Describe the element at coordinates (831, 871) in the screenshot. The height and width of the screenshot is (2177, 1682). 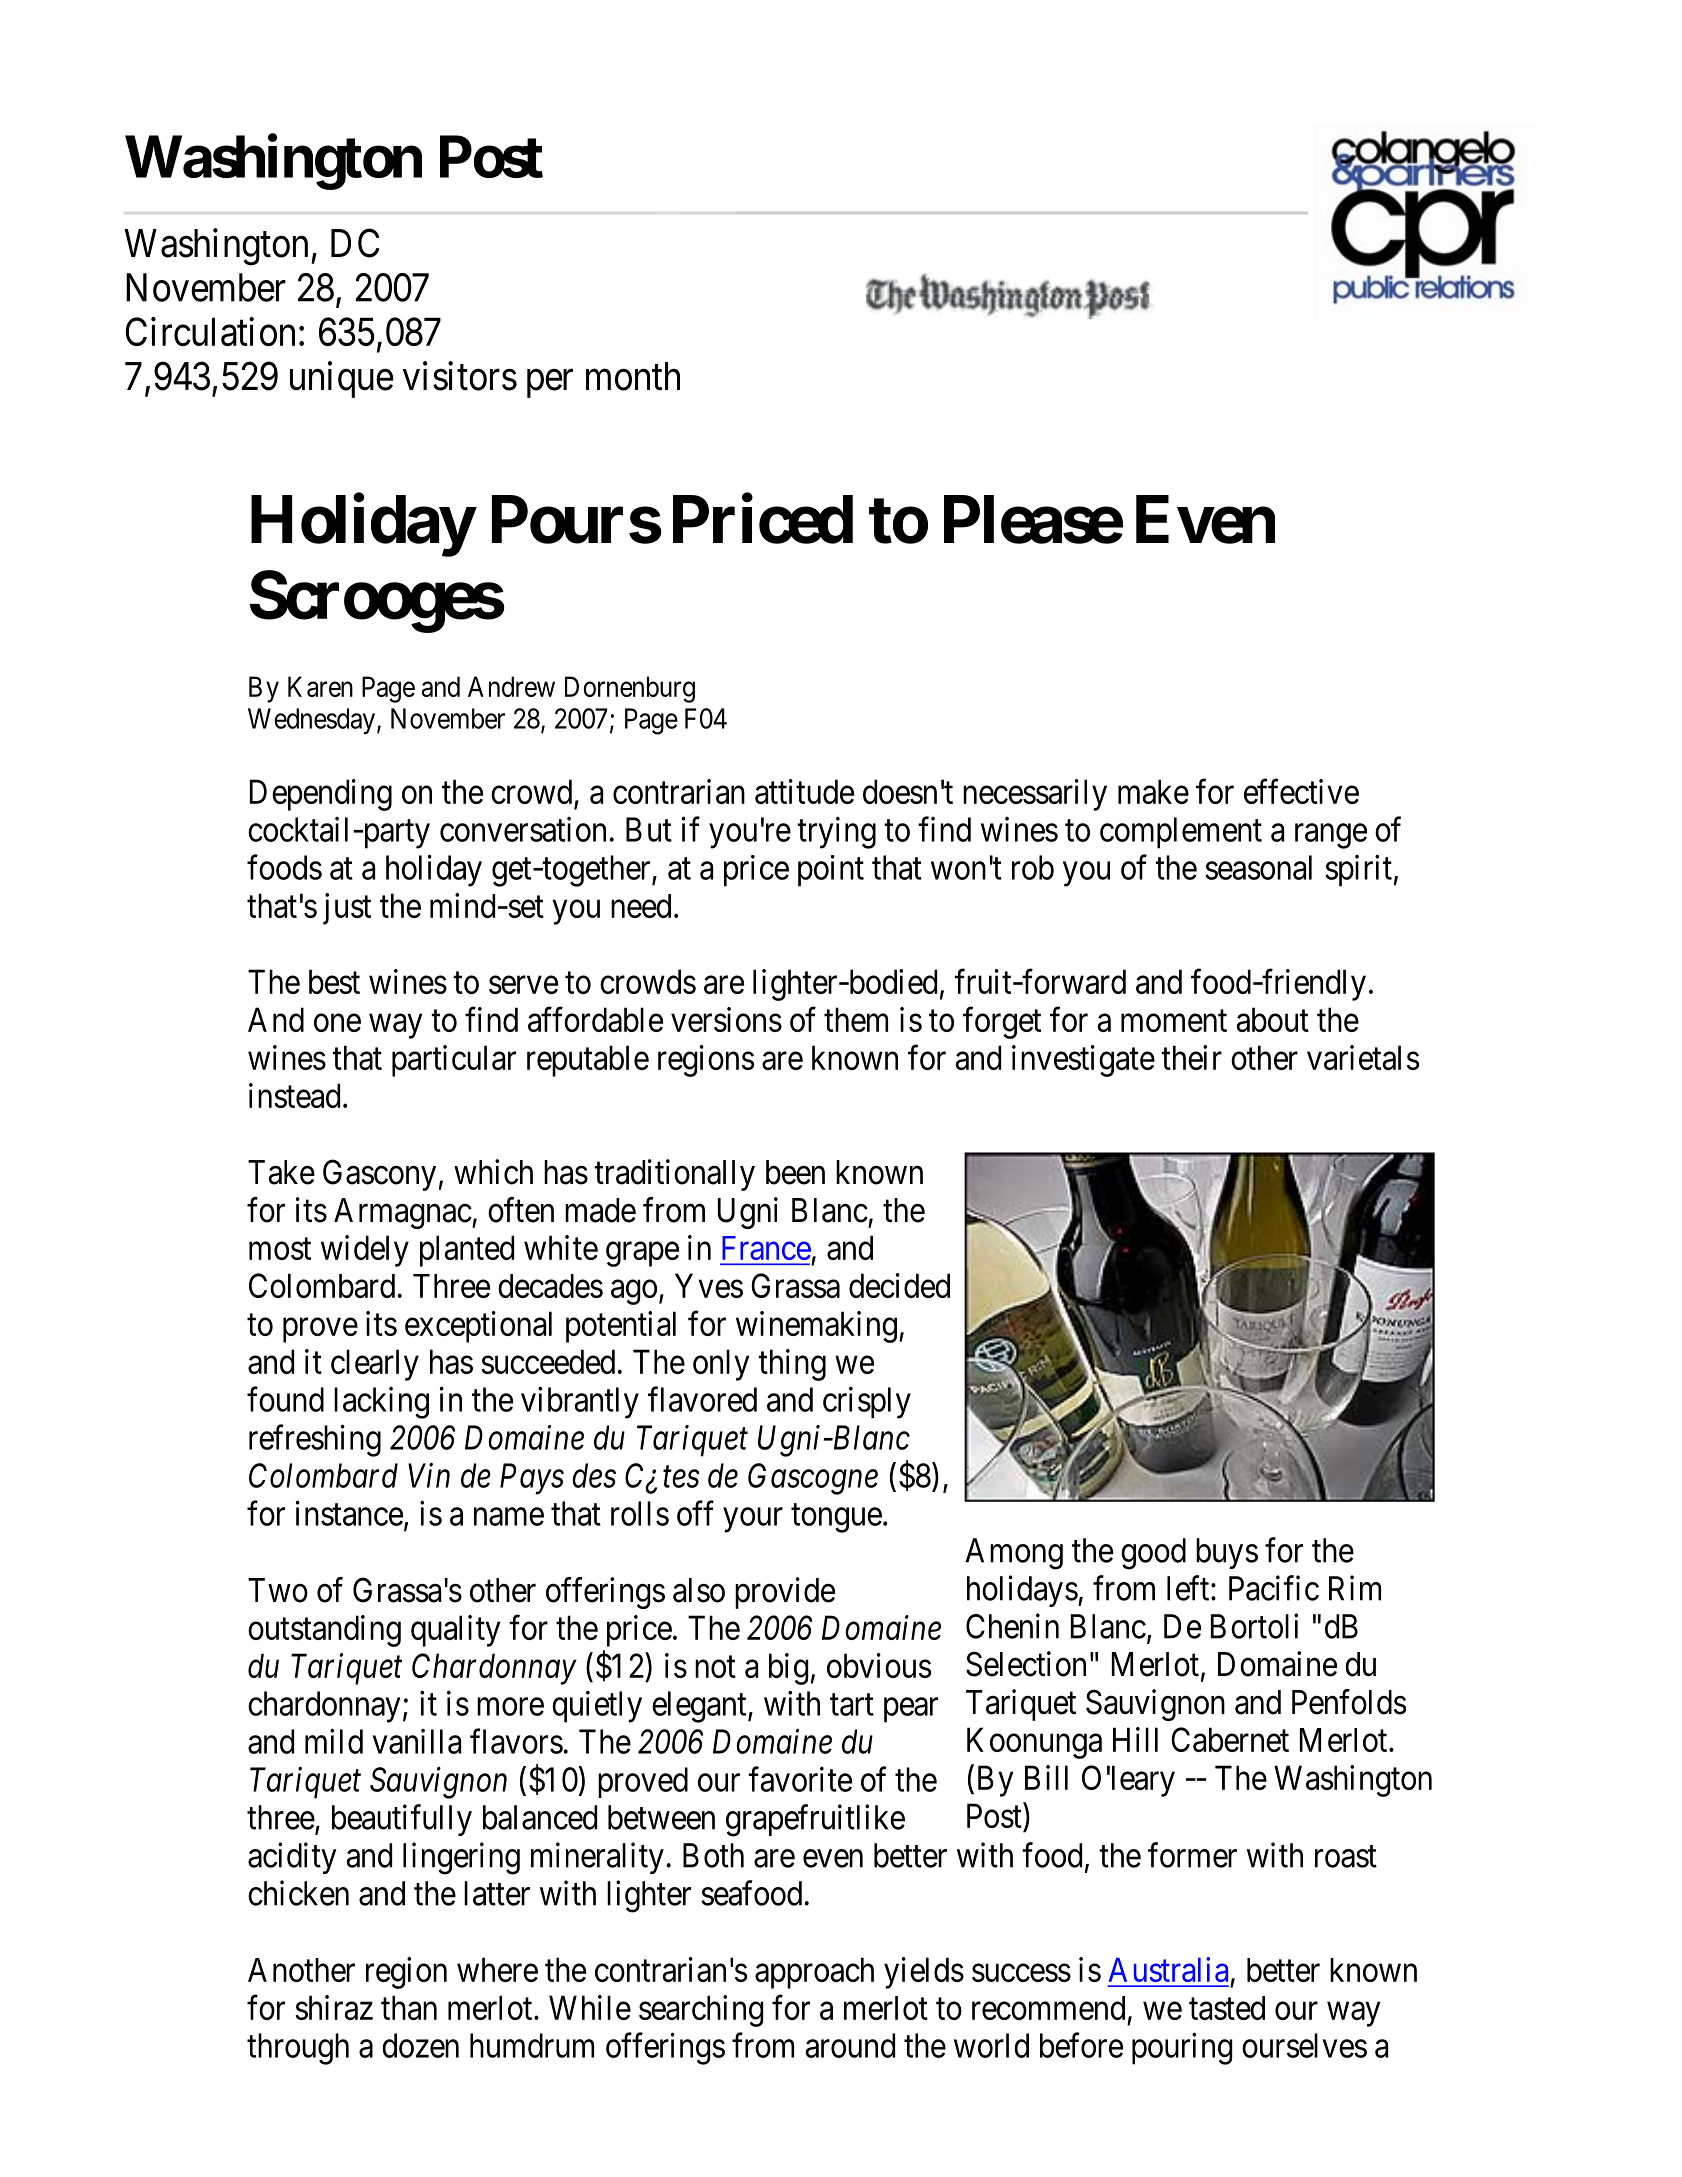
I see `point` at that location.
